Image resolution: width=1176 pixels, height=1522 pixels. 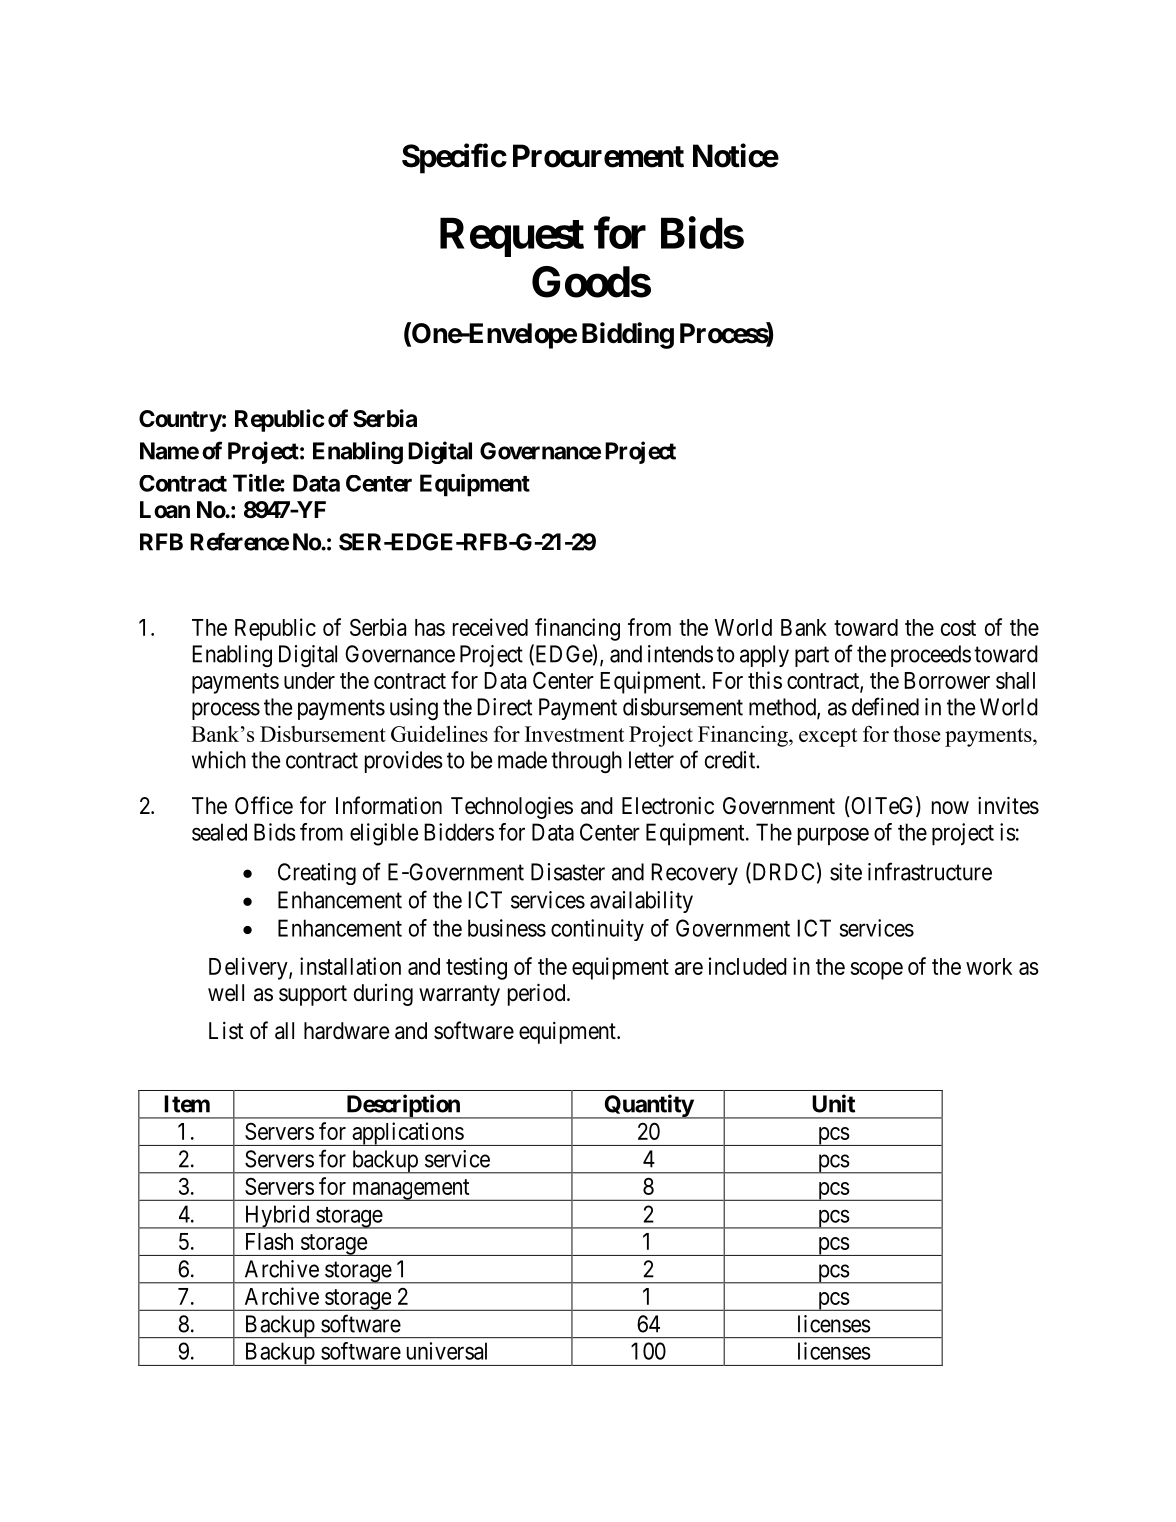 What do you see at coordinates (586, 762) in the document?
I see `through` at bounding box center [586, 762].
